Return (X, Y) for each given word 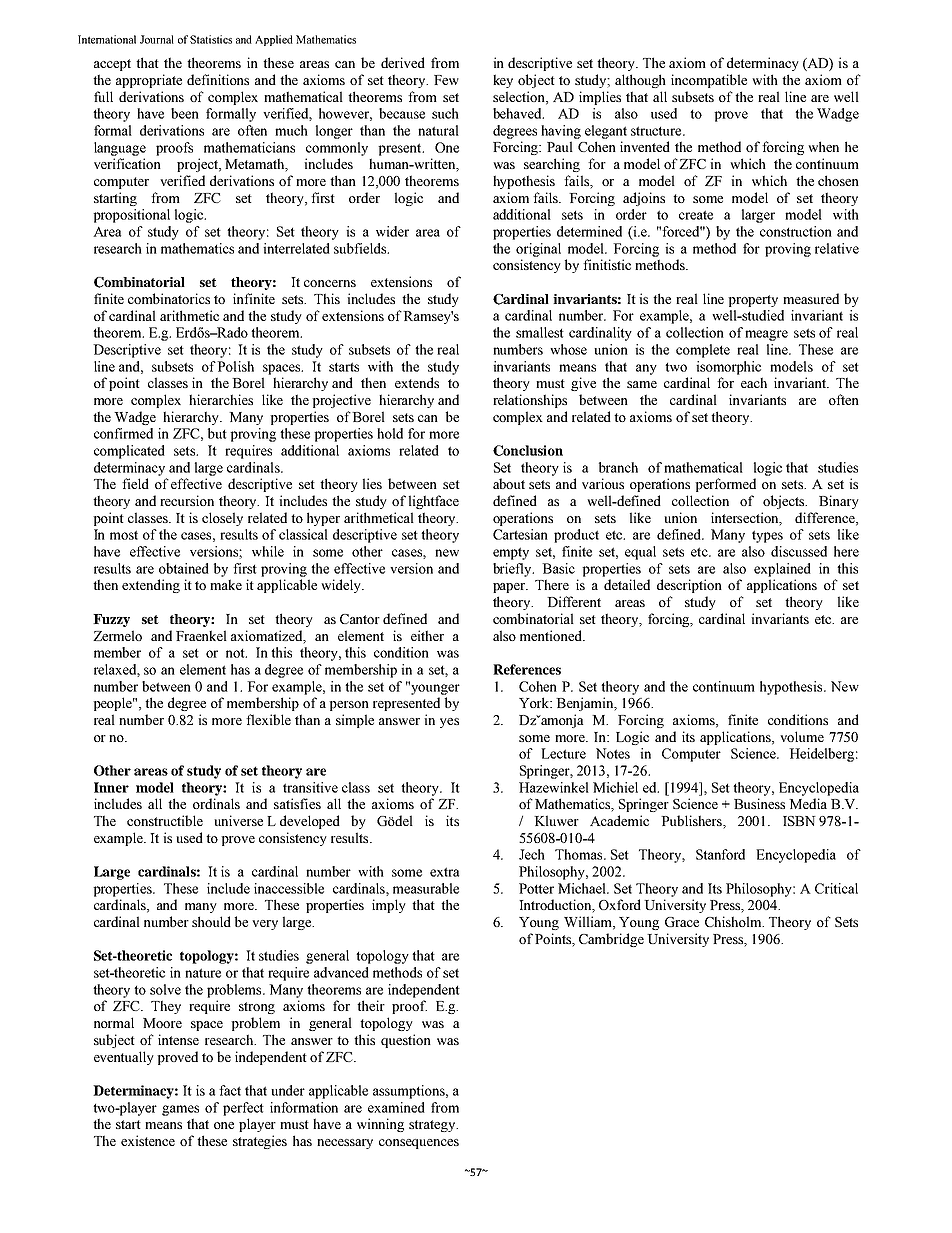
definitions (218, 79)
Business (759, 803)
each (754, 382)
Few (446, 80)
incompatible (709, 81)
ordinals (216, 803)
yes (449, 723)
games (180, 1110)
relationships (530, 401)
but (217, 433)
